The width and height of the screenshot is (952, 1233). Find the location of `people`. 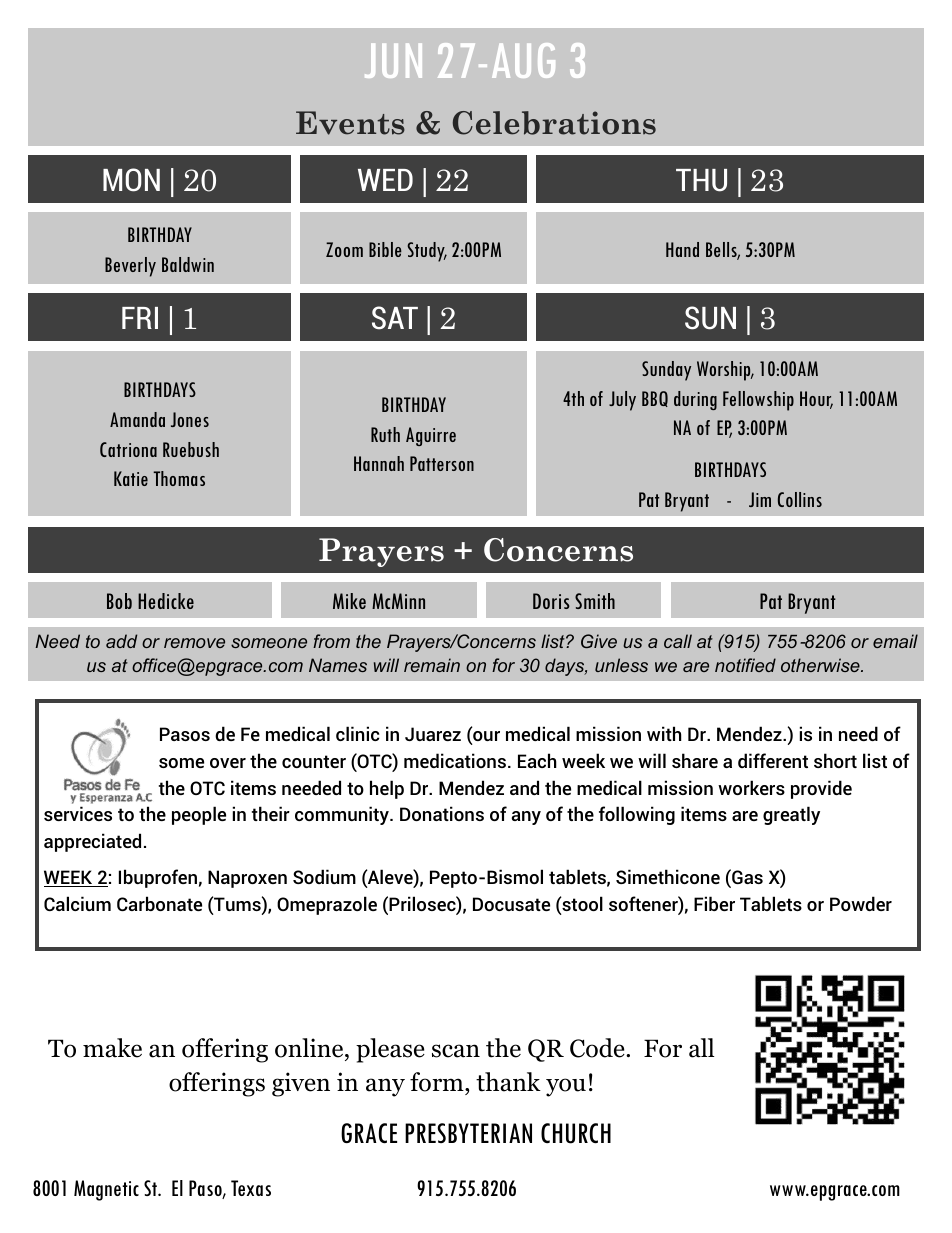

people is located at coordinates (199, 815).
